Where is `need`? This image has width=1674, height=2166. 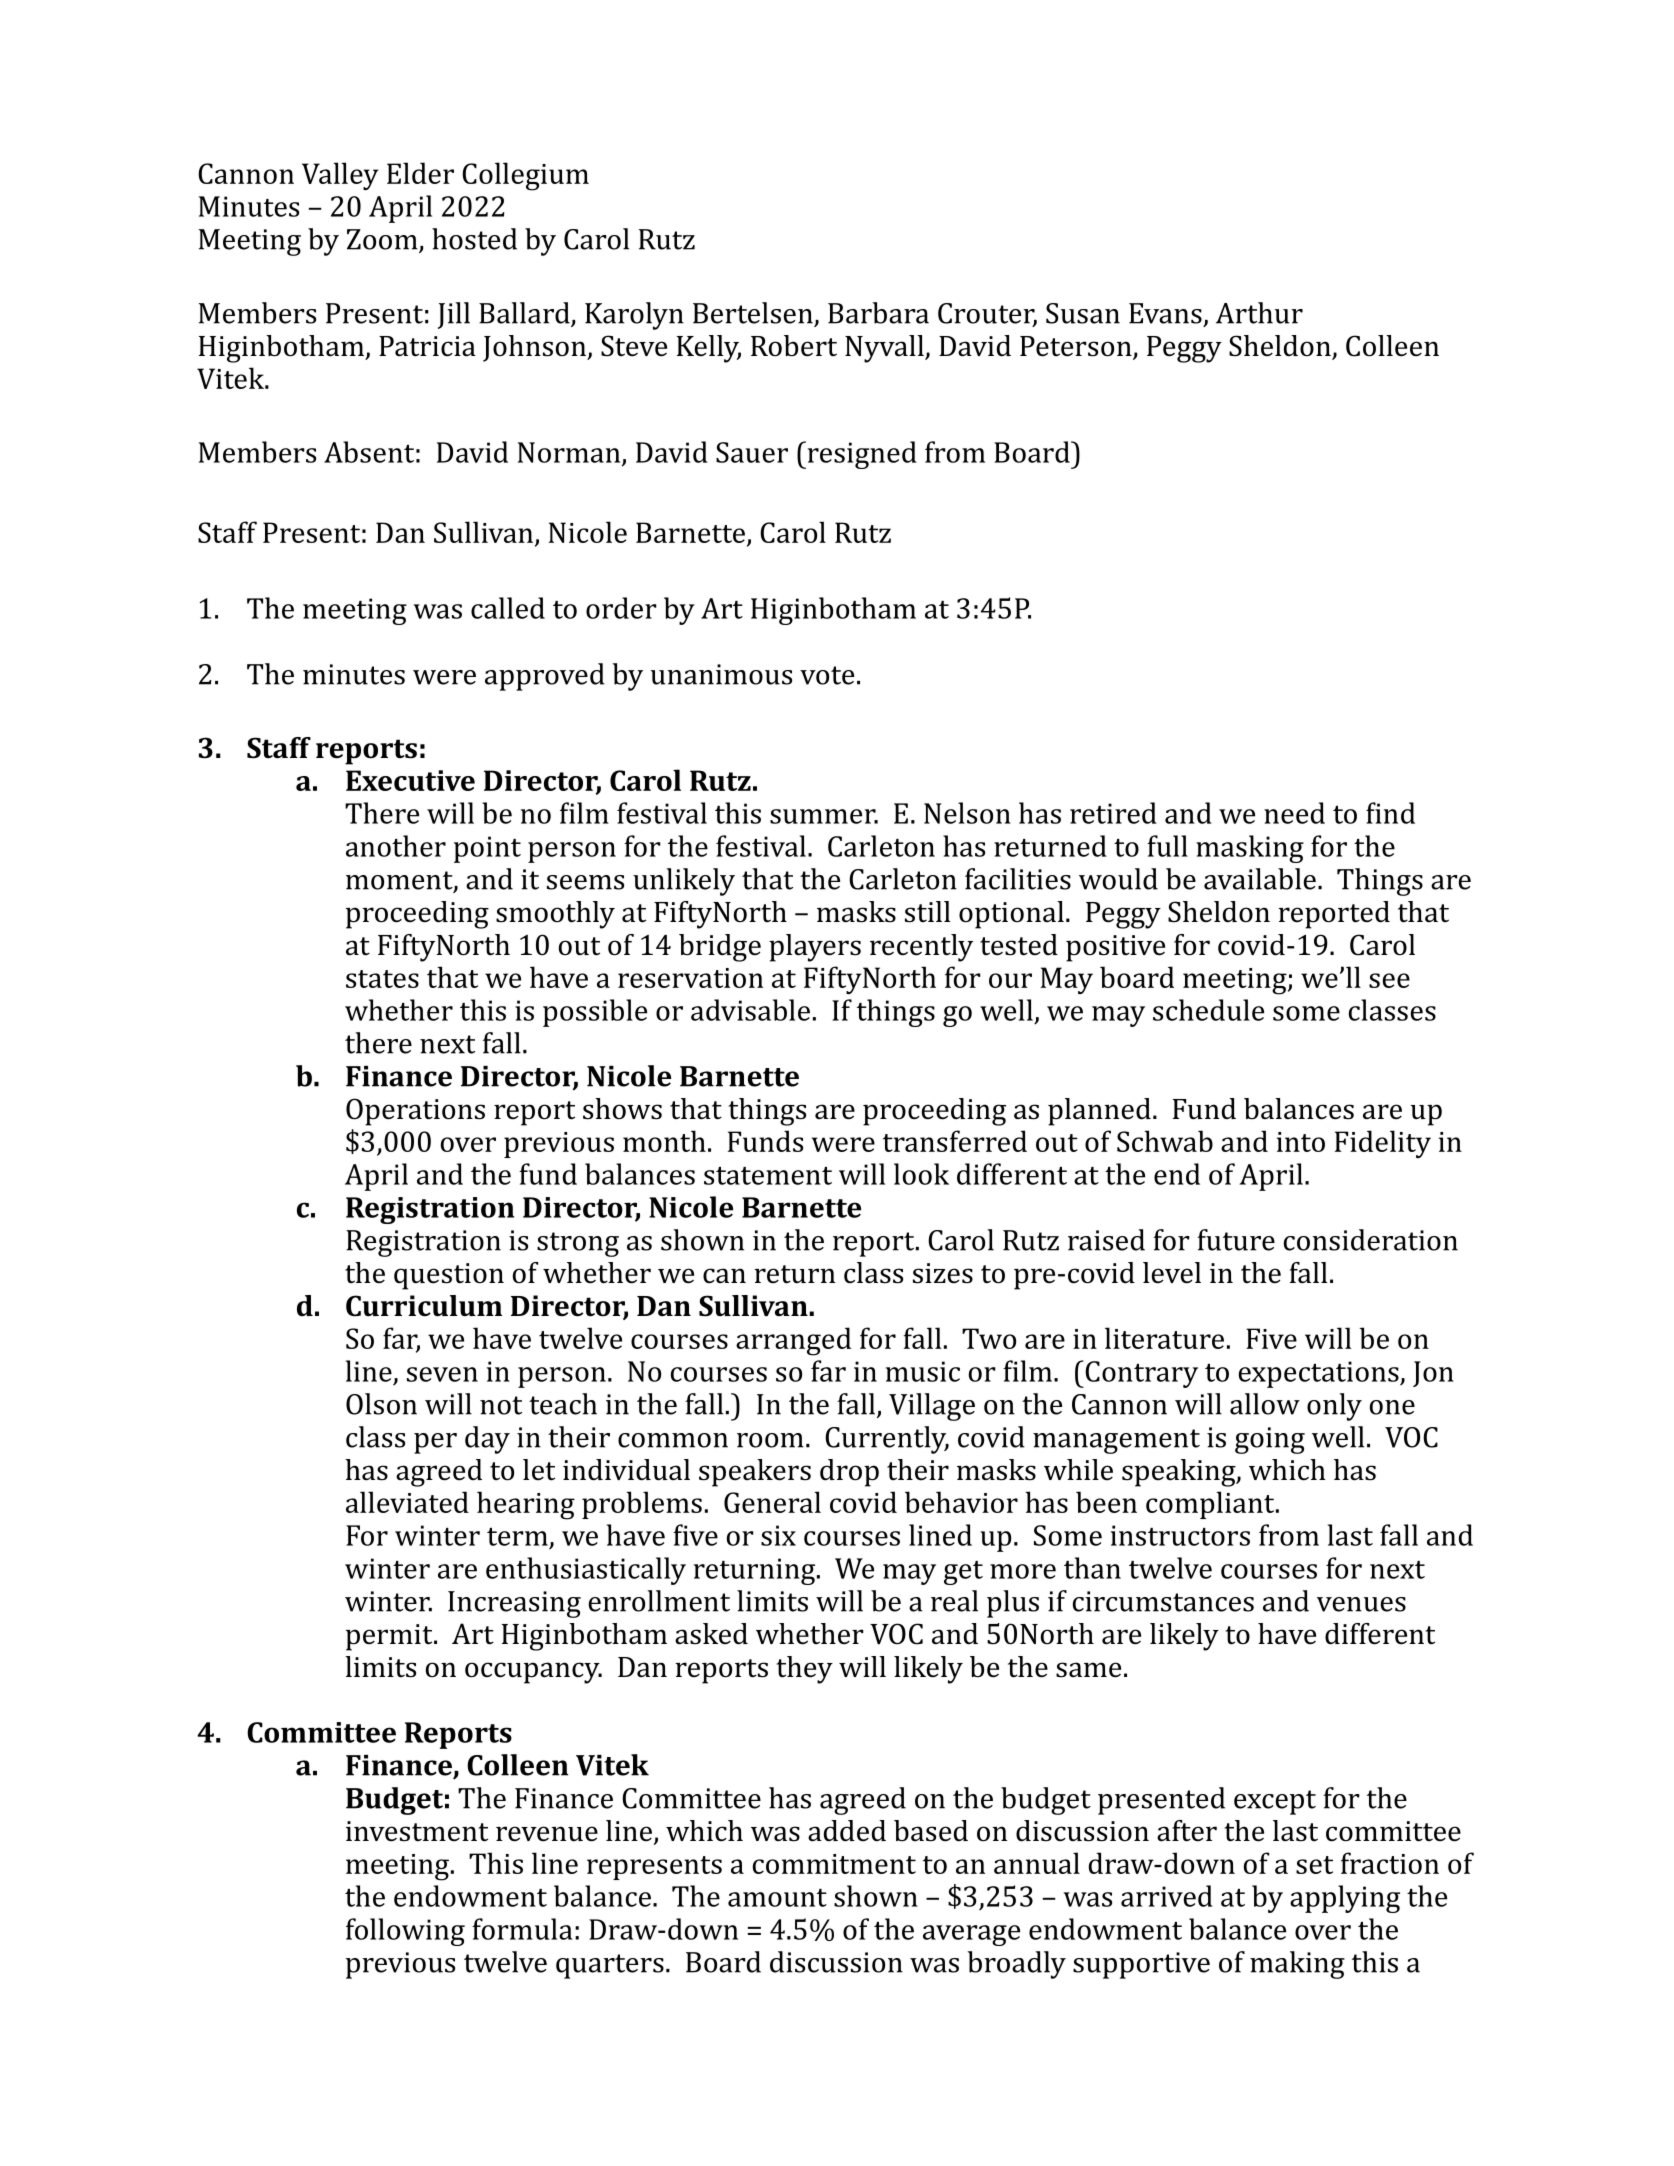 need is located at coordinates (1294, 813).
